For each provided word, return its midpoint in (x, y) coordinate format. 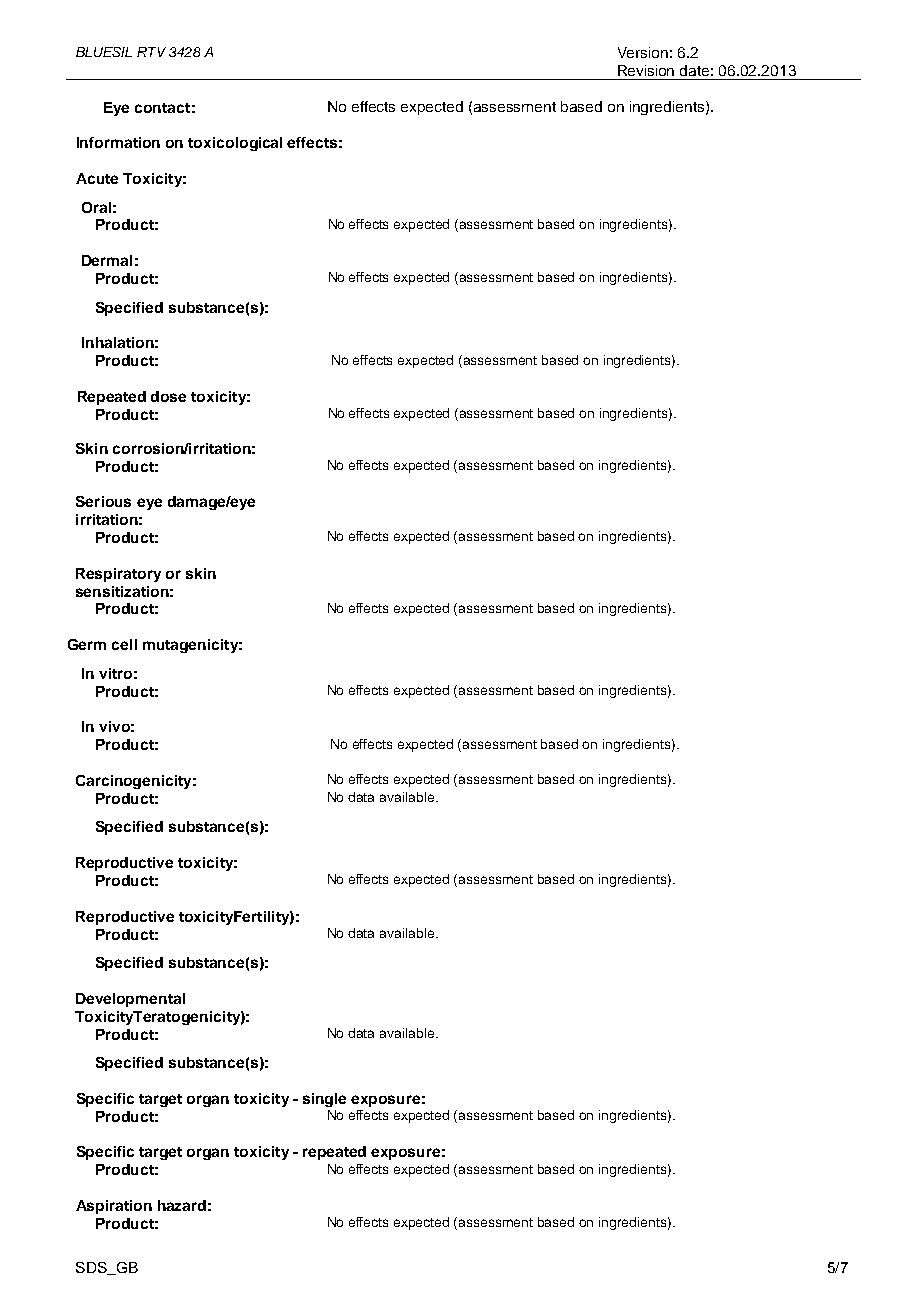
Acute (97, 178)
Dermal (107, 260)
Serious (103, 501)
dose (168, 396)
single (324, 1100)
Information (118, 142)
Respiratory (118, 575)
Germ (87, 644)
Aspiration (114, 1207)
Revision (646, 70)
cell (124, 644)
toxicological (235, 144)
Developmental (130, 1000)
